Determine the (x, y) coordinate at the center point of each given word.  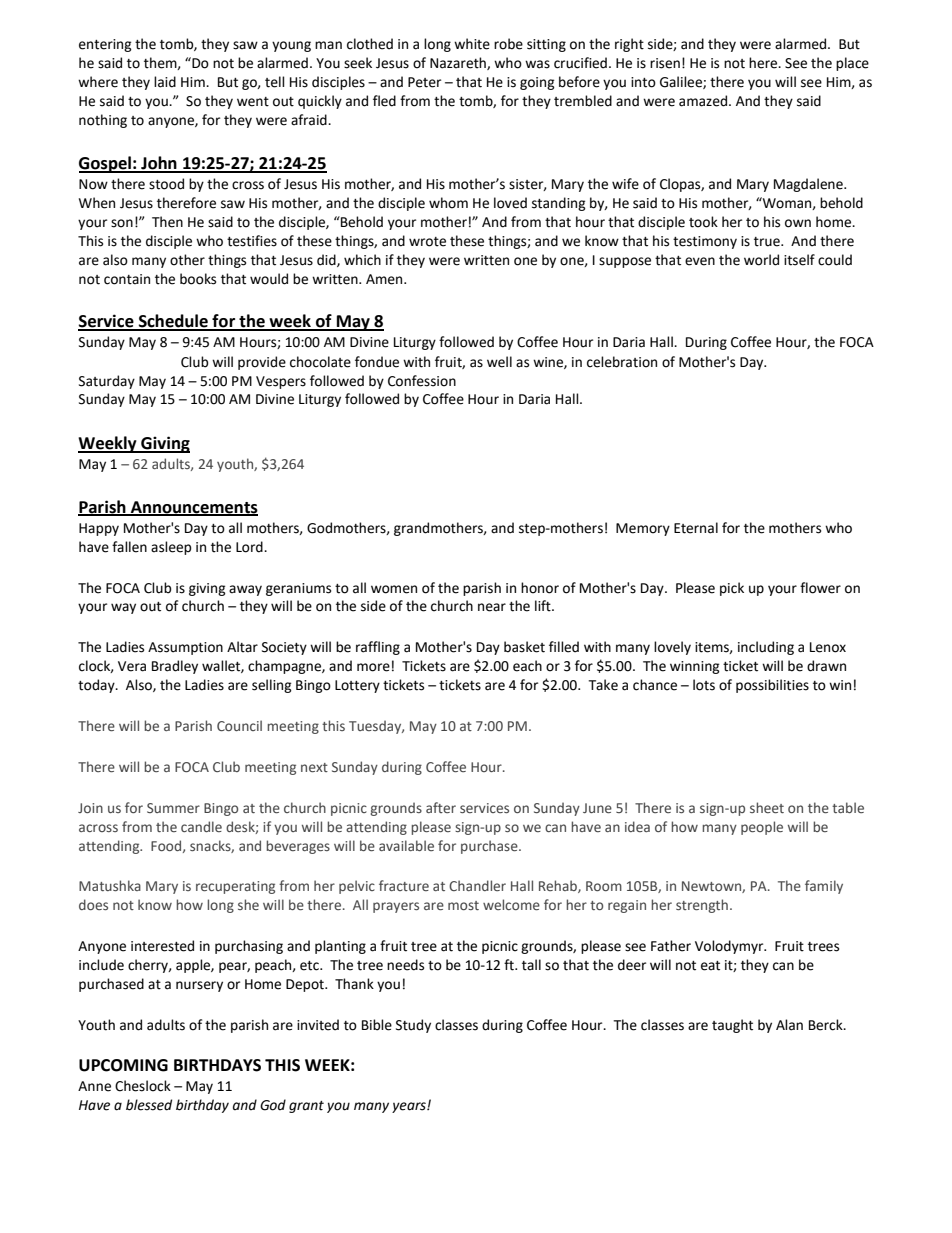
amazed (704, 101)
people (762, 828)
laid (165, 82)
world (761, 260)
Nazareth (459, 63)
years (410, 1107)
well (499, 362)
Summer (173, 808)
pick (732, 589)
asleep (171, 548)
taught (732, 1026)
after (441, 807)
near (492, 607)
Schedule (173, 322)
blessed (149, 1105)
